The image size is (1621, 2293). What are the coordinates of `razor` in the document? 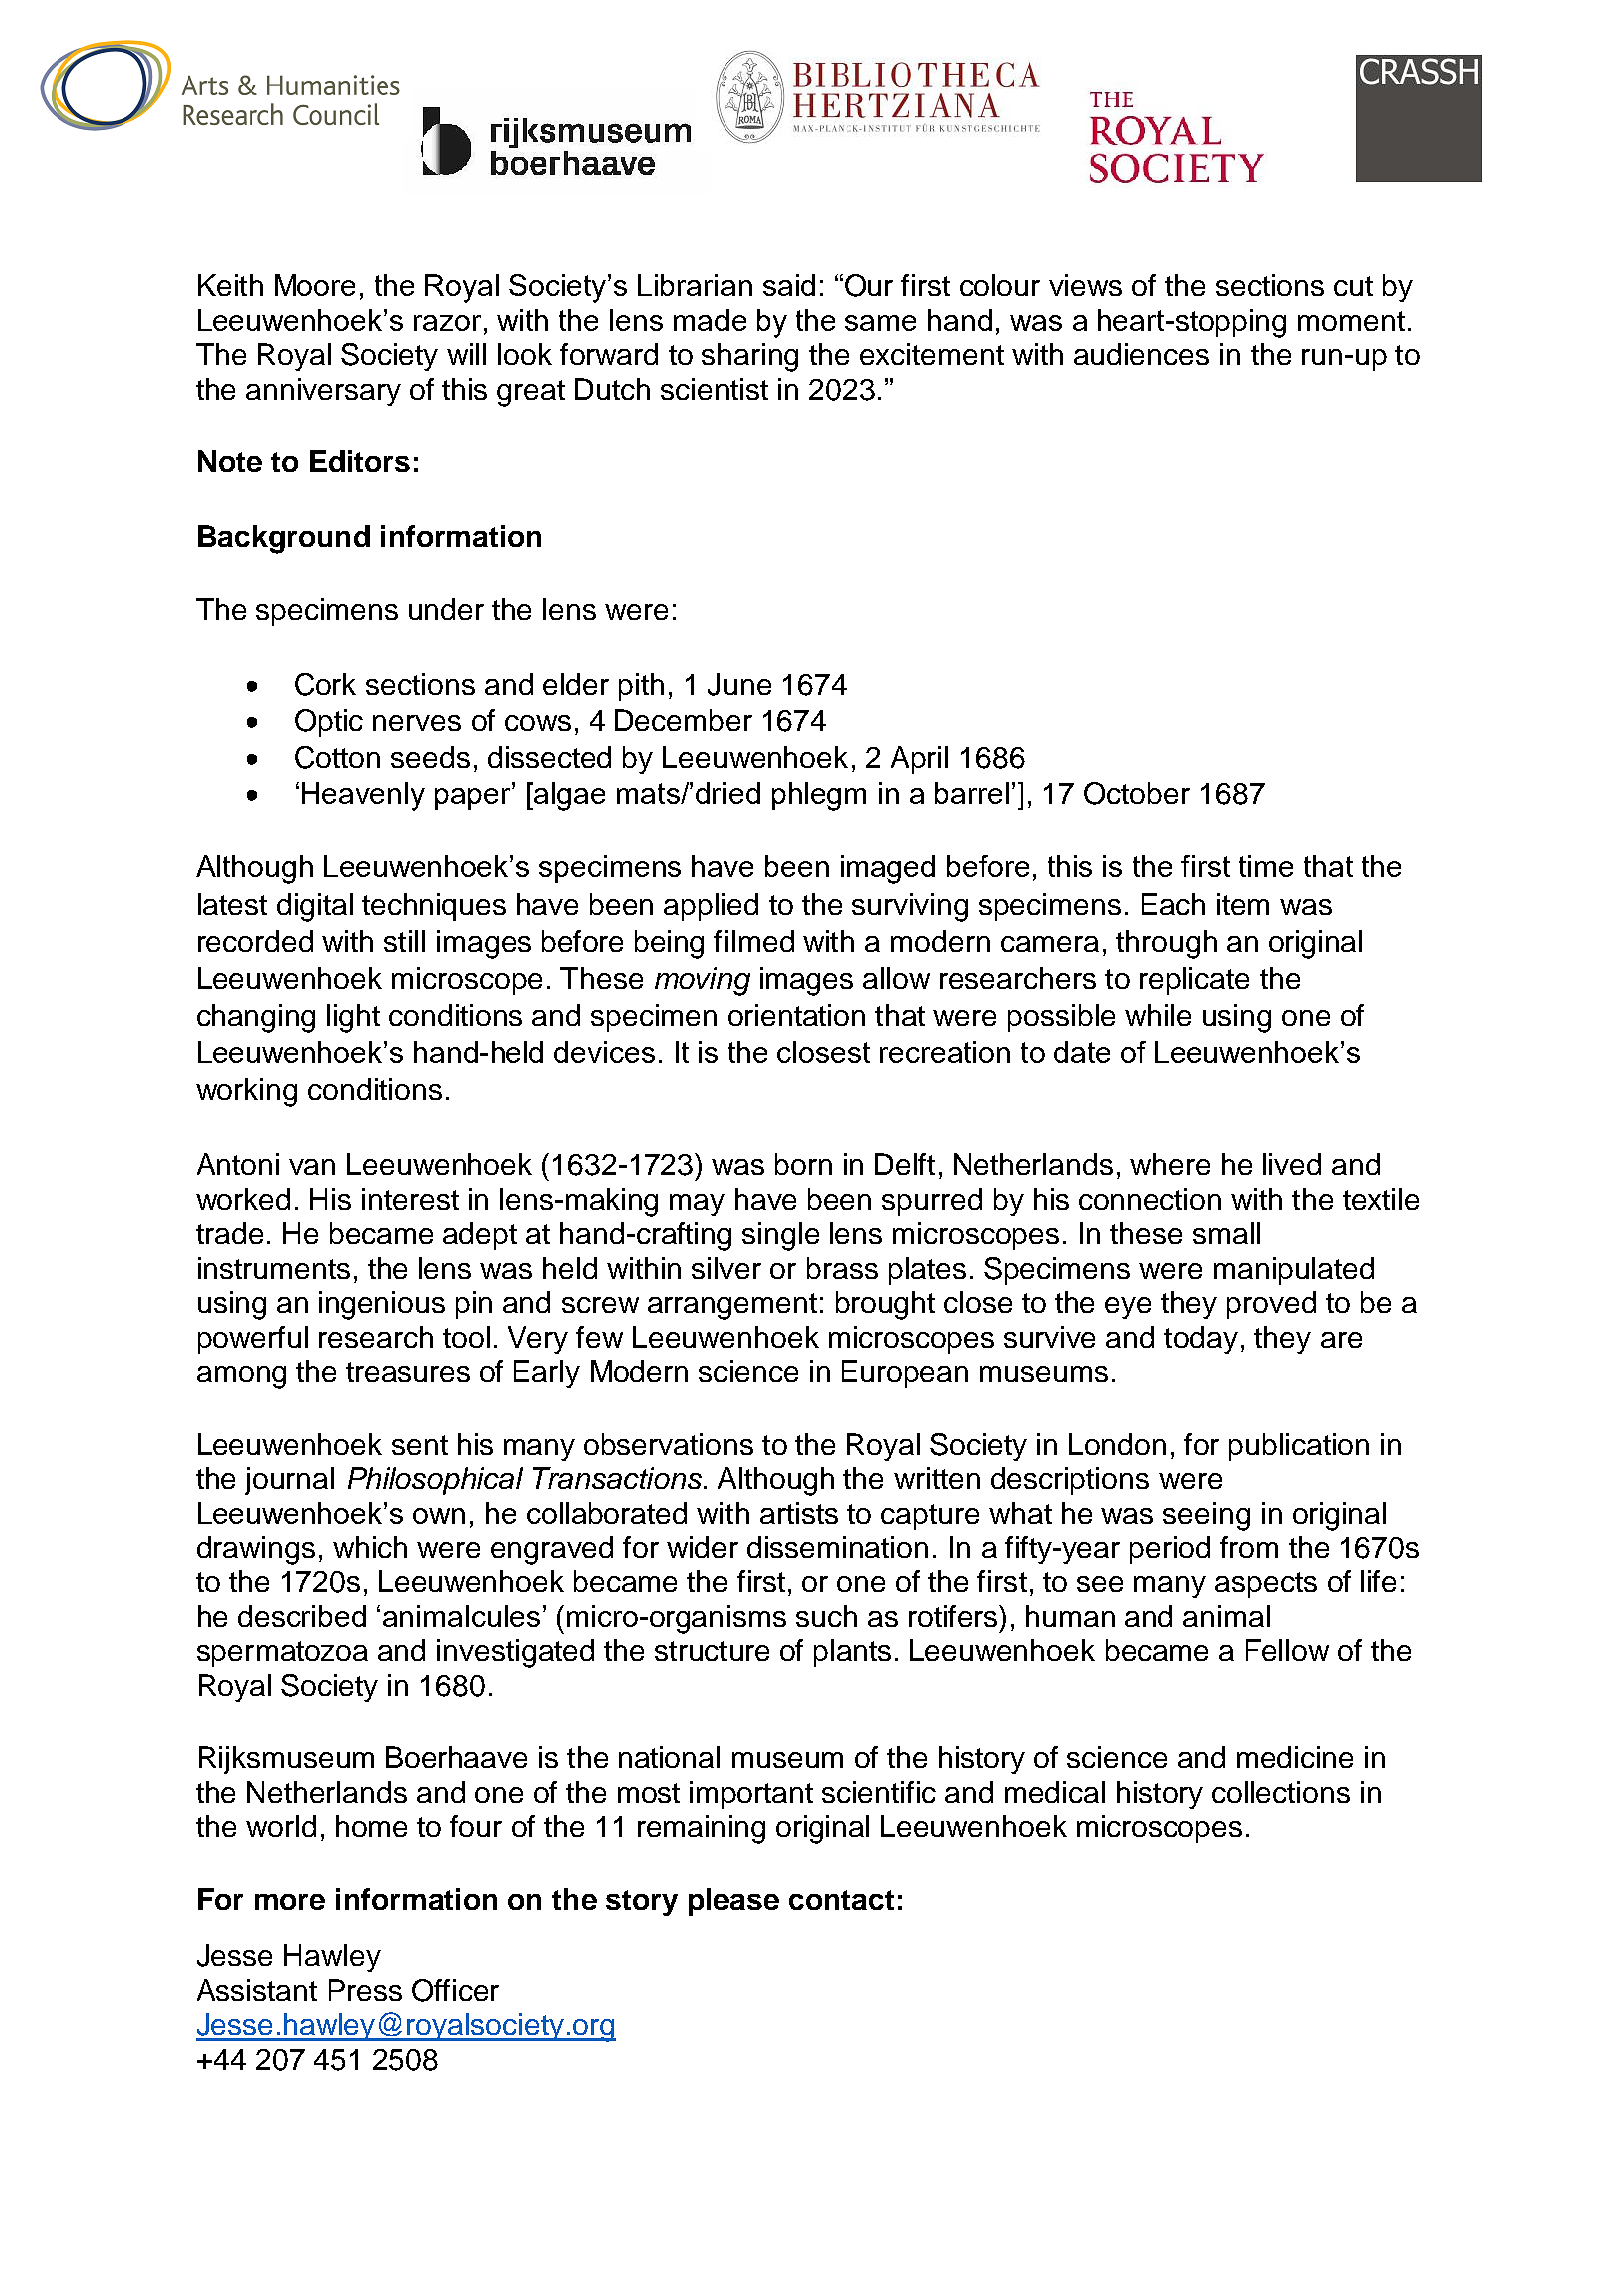 It's located at (447, 323).
